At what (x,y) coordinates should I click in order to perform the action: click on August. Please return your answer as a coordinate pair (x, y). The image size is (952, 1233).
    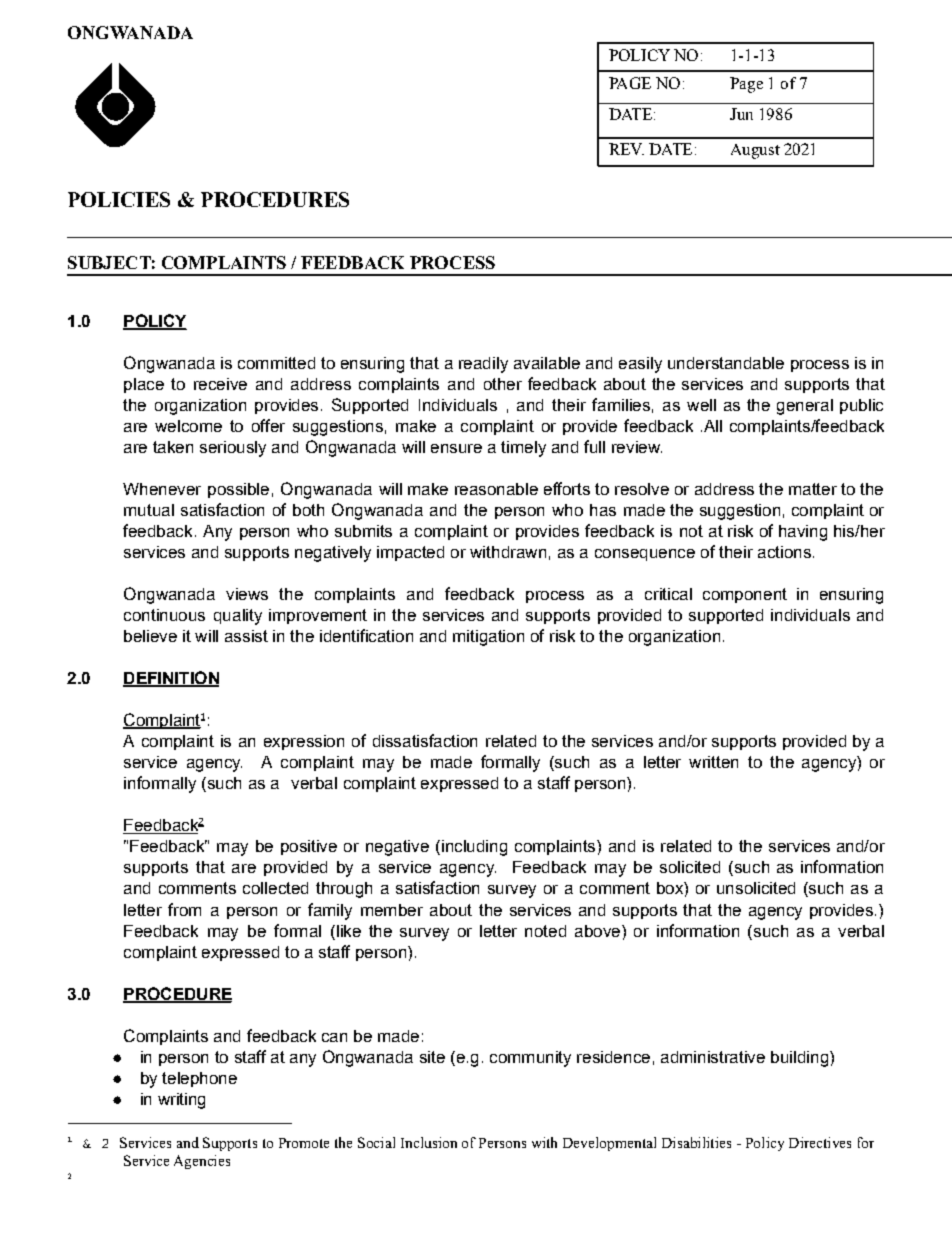
    Looking at the image, I should click on (755, 151).
